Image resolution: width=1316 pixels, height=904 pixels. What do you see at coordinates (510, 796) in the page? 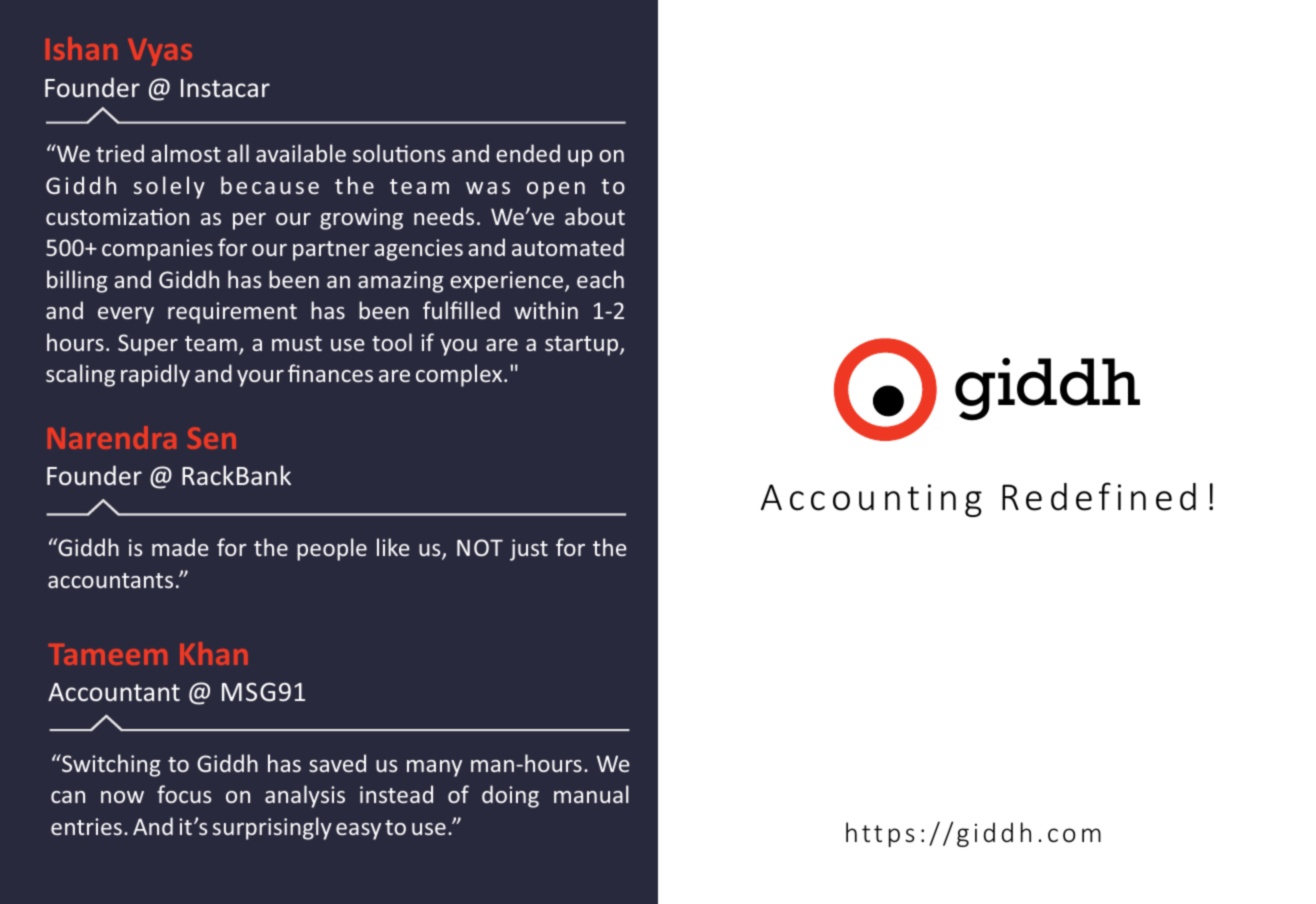
I see `doing` at bounding box center [510, 796].
